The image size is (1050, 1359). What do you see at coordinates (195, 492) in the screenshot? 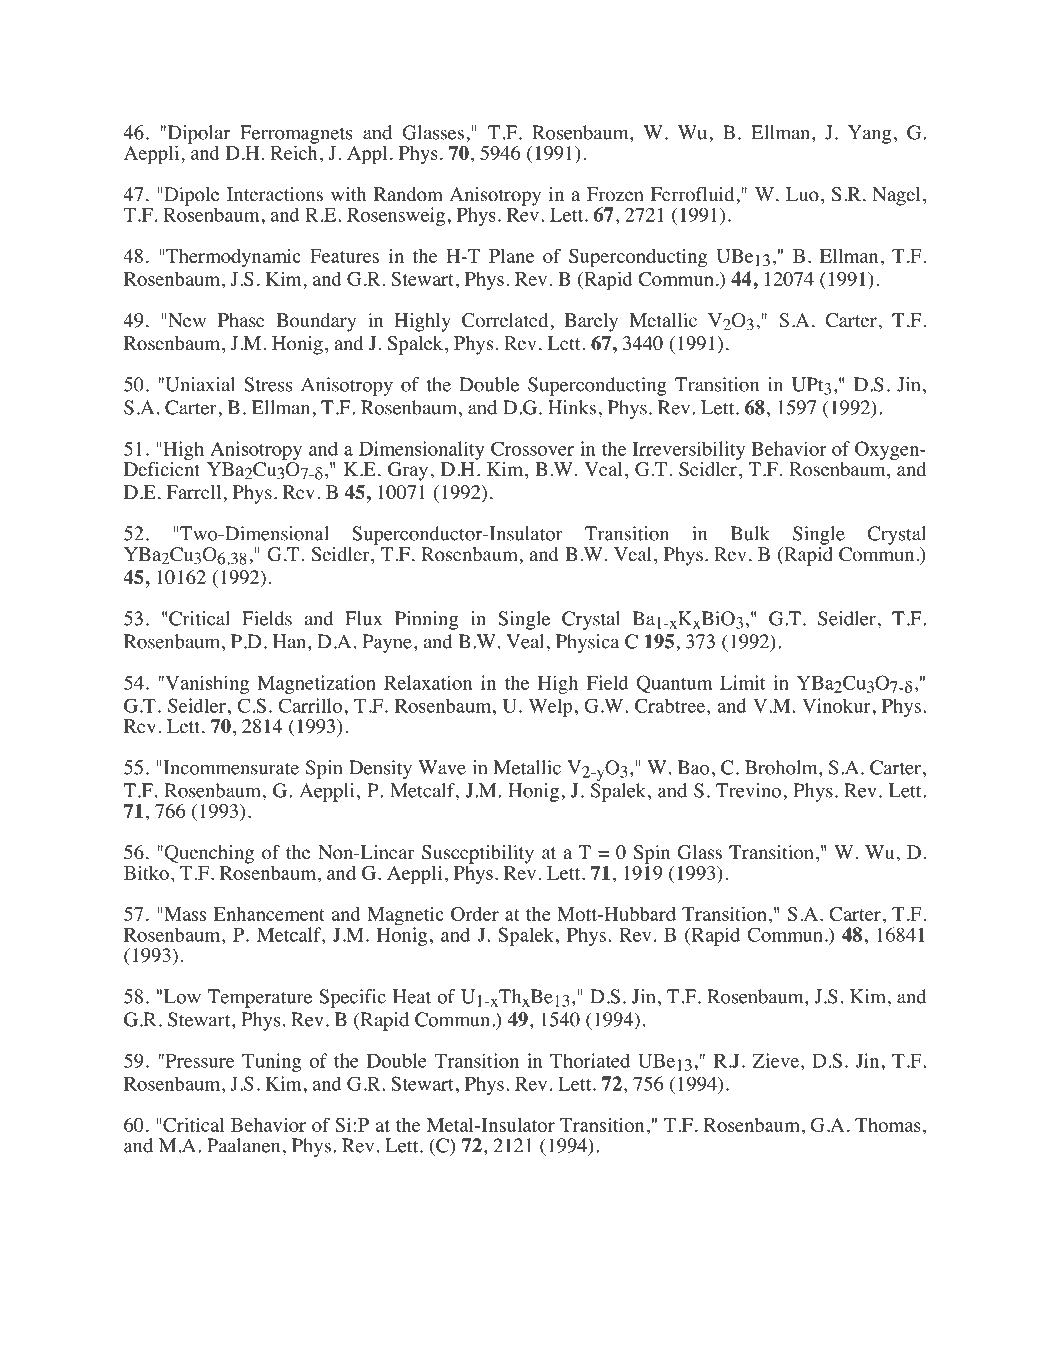
I see `Farrell` at bounding box center [195, 492].
